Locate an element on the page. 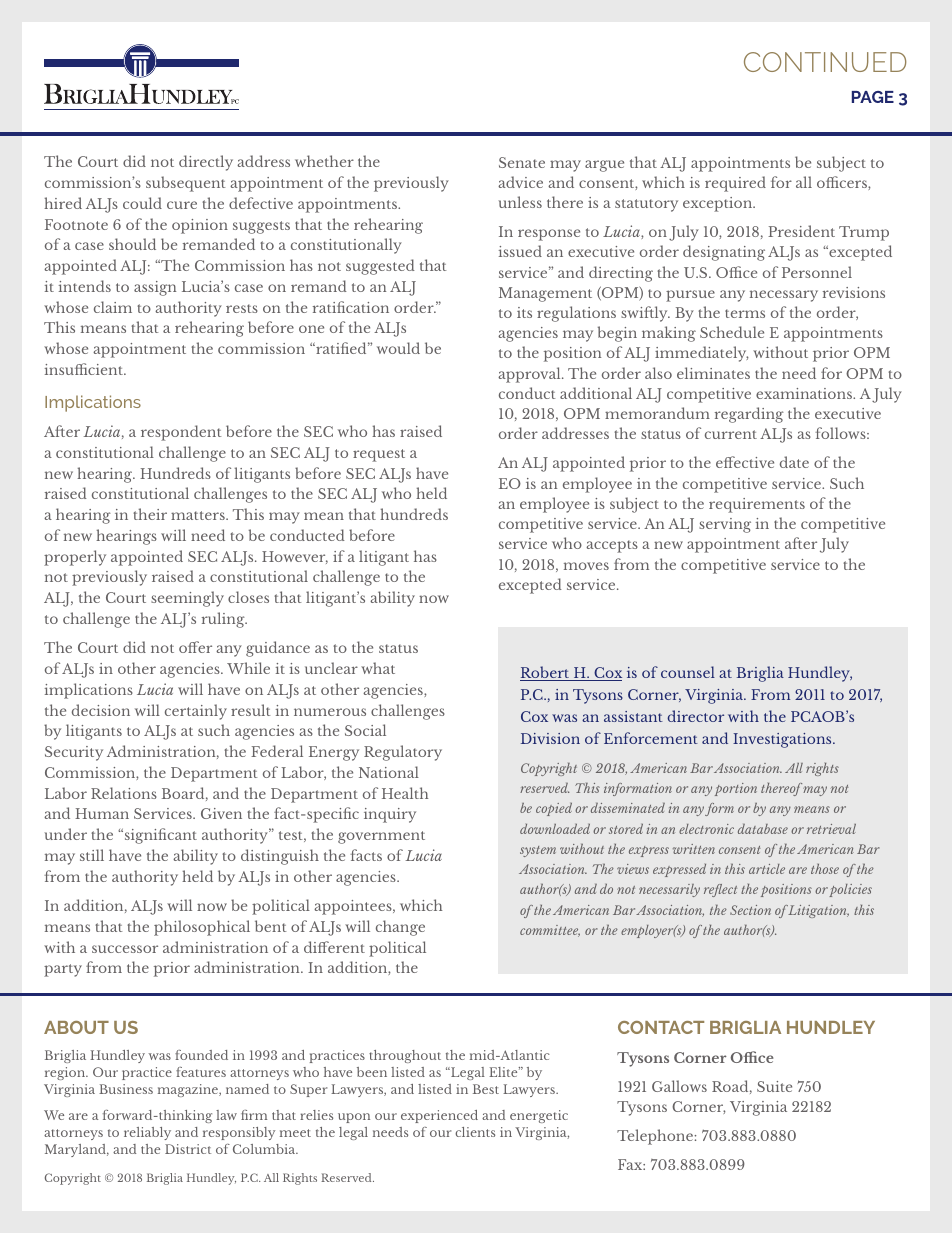 Image resolution: width=952 pixels, height=1233 pixels. Senate is located at coordinates (522, 162).
